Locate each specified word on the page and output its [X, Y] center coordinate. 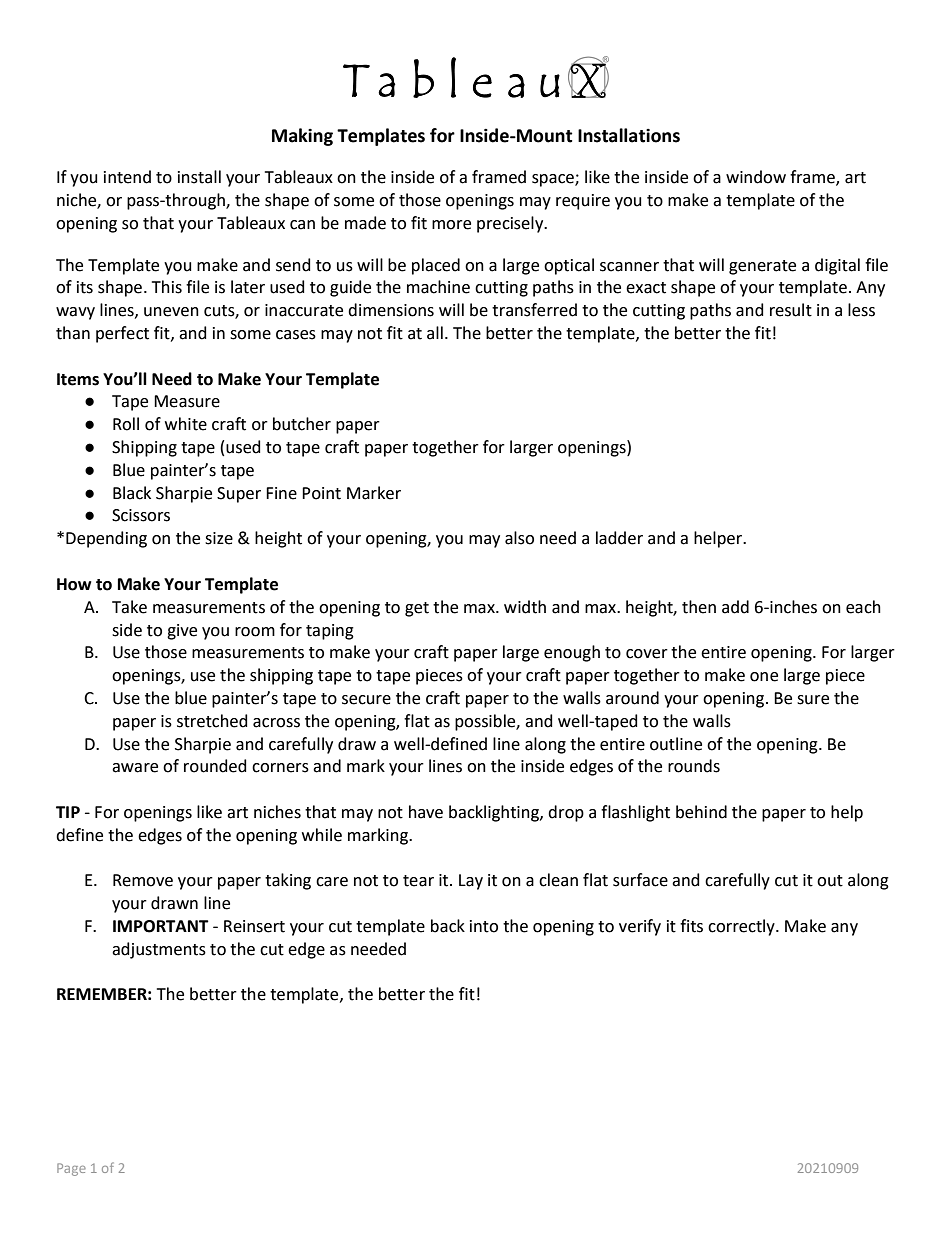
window [756, 177]
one [764, 677]
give [182, 632]
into [484, 926]
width [525, 607]
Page [71, 1169]
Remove [143, 880]
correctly [742, 927]
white [186, 424]
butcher [302, 424]
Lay [471, 882]
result [791, 310]
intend [127, 177]
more [451, 225]
